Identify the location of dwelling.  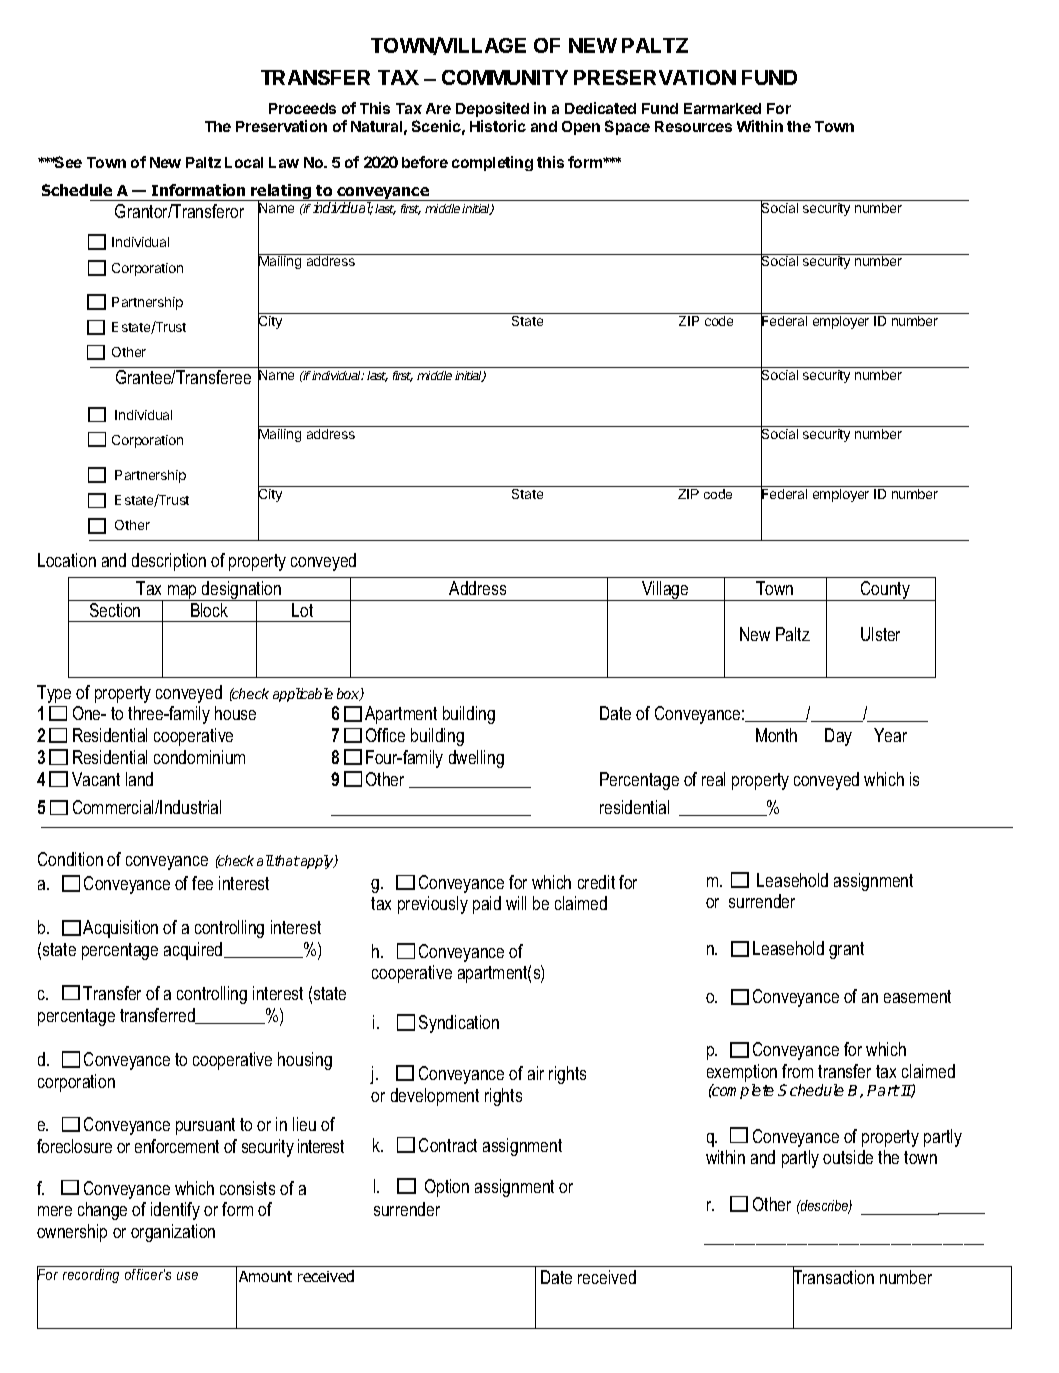
(476, 759).
